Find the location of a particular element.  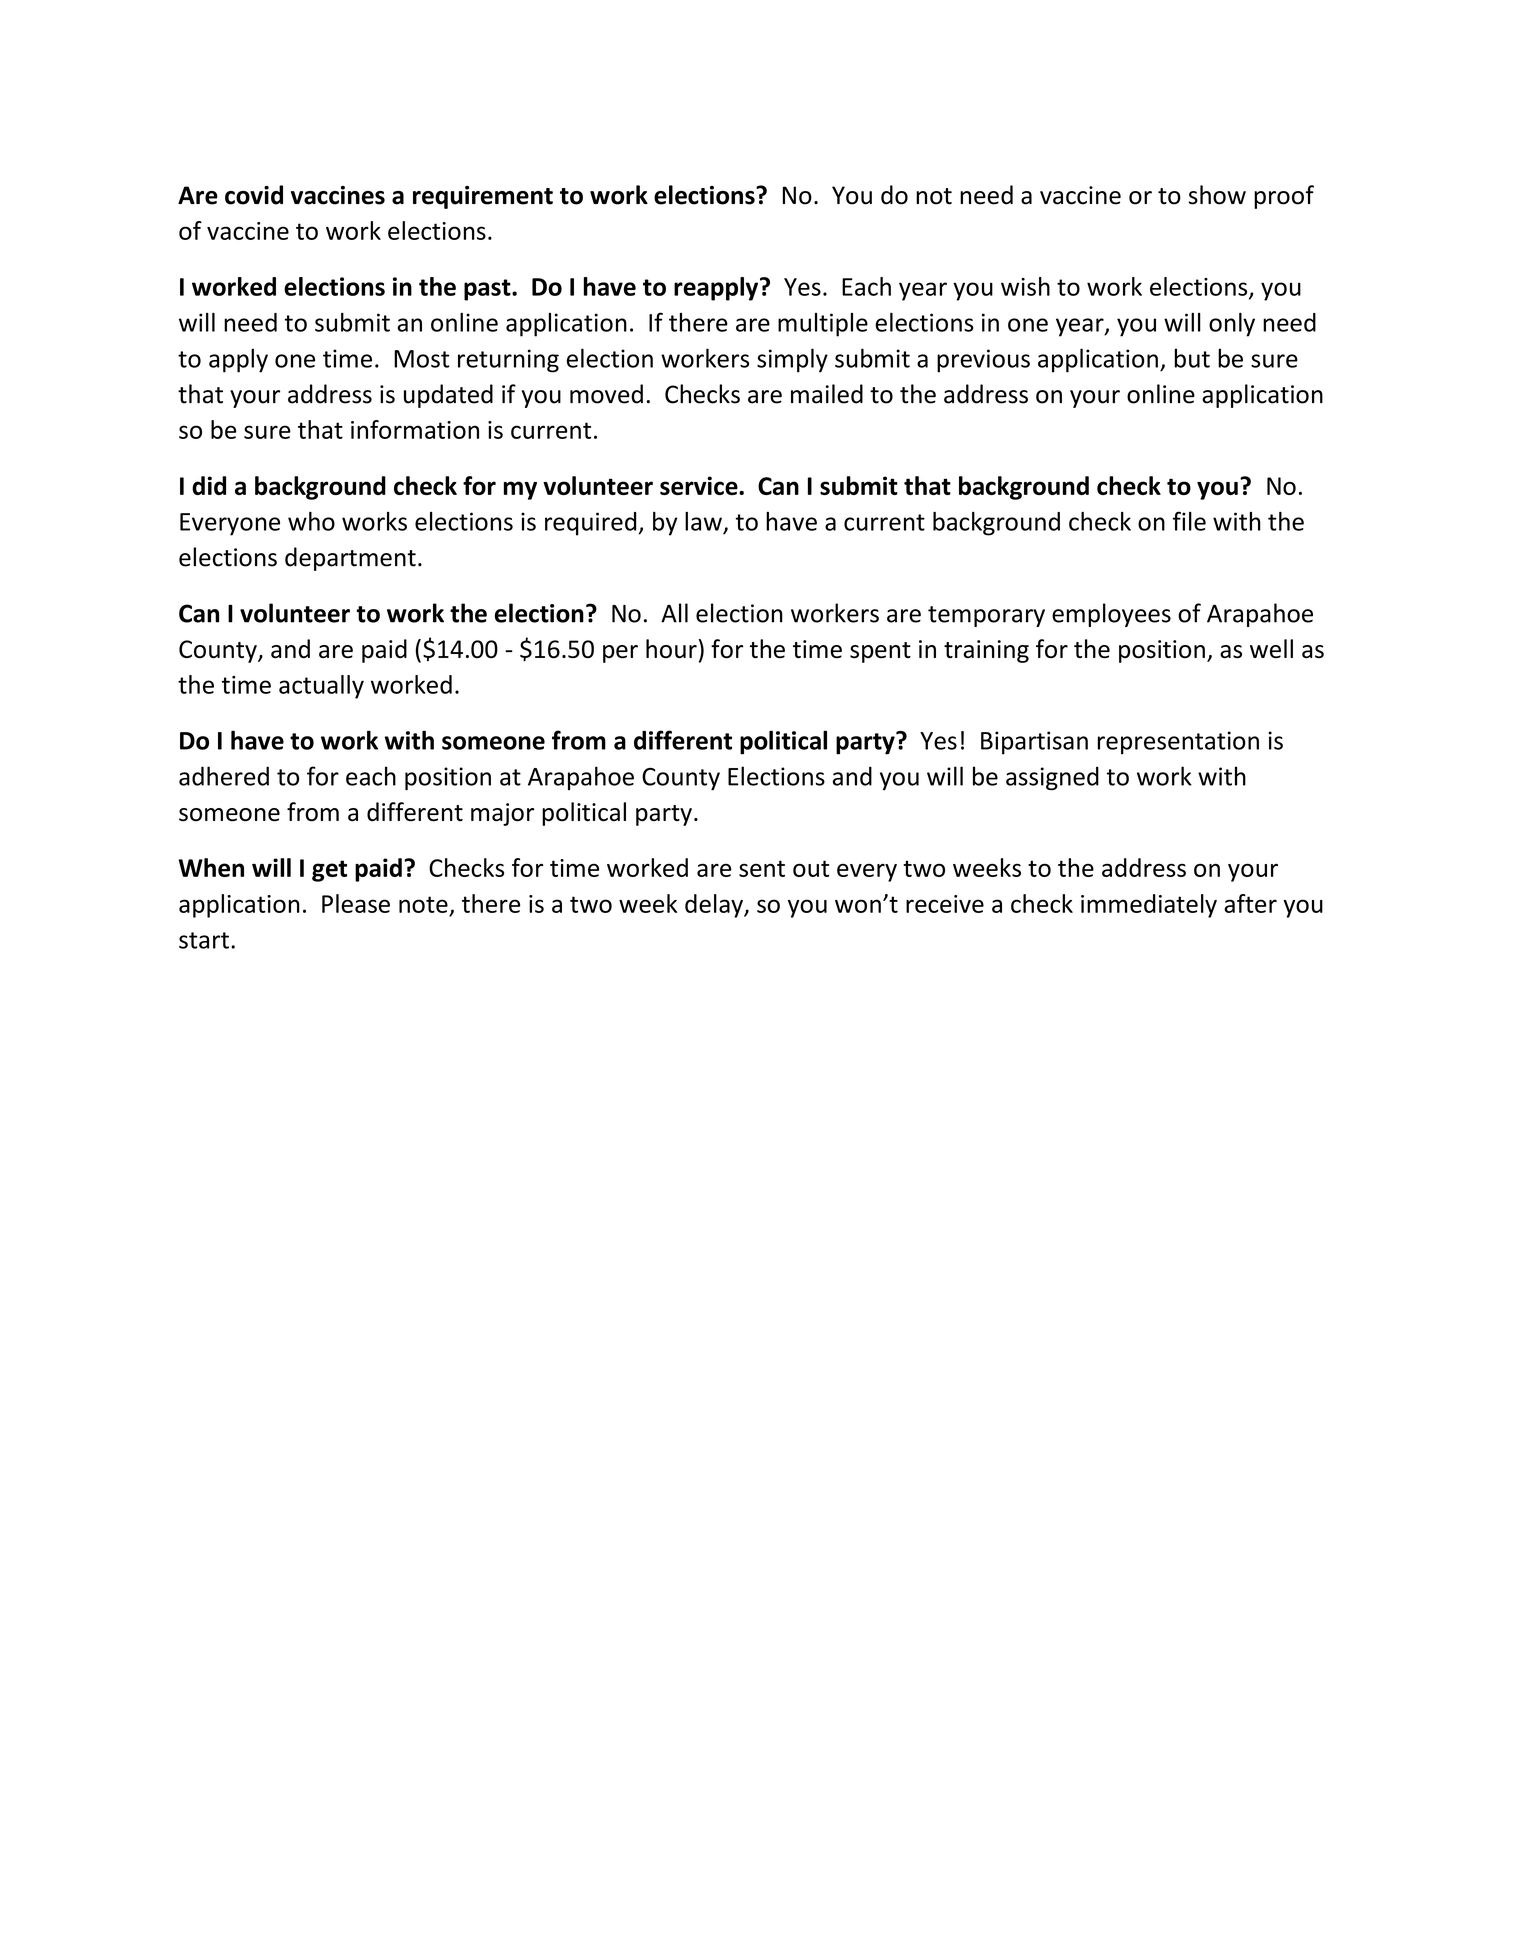

department is located at coordinates (350, 559).
